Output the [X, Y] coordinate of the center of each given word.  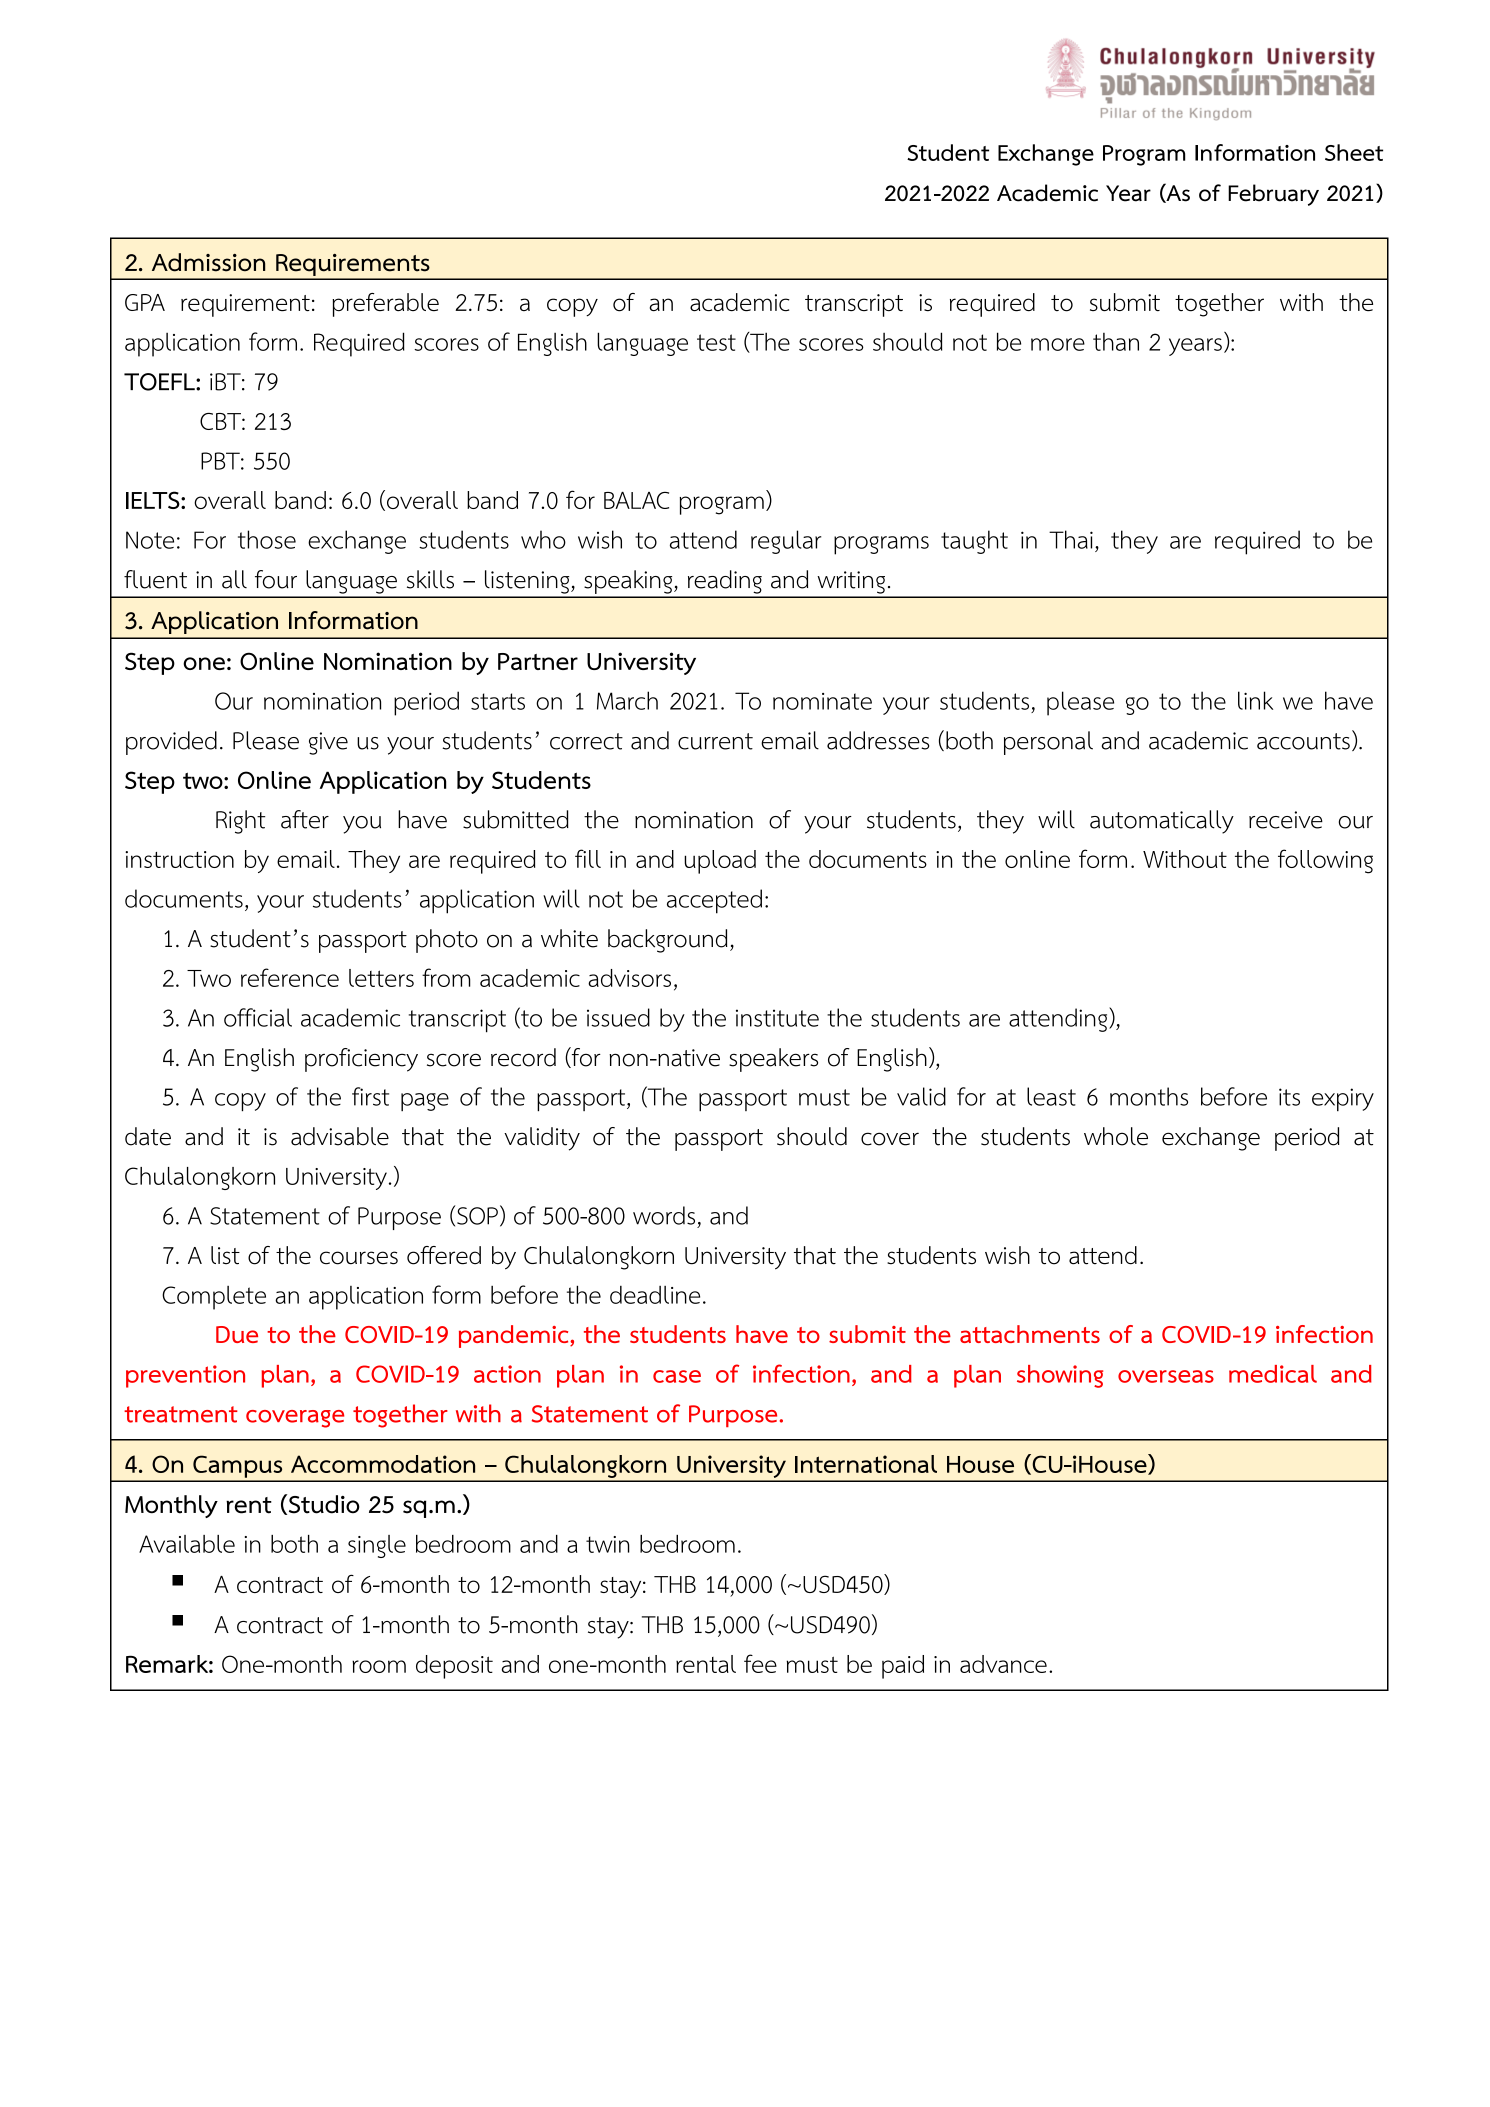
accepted [714, 901]
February [1273, 195]
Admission [208, 262]
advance [1003, 1664]
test [716, 342]
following [1325, 861]
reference [290, 977]
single [377, 1546]
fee [760, 1663]
